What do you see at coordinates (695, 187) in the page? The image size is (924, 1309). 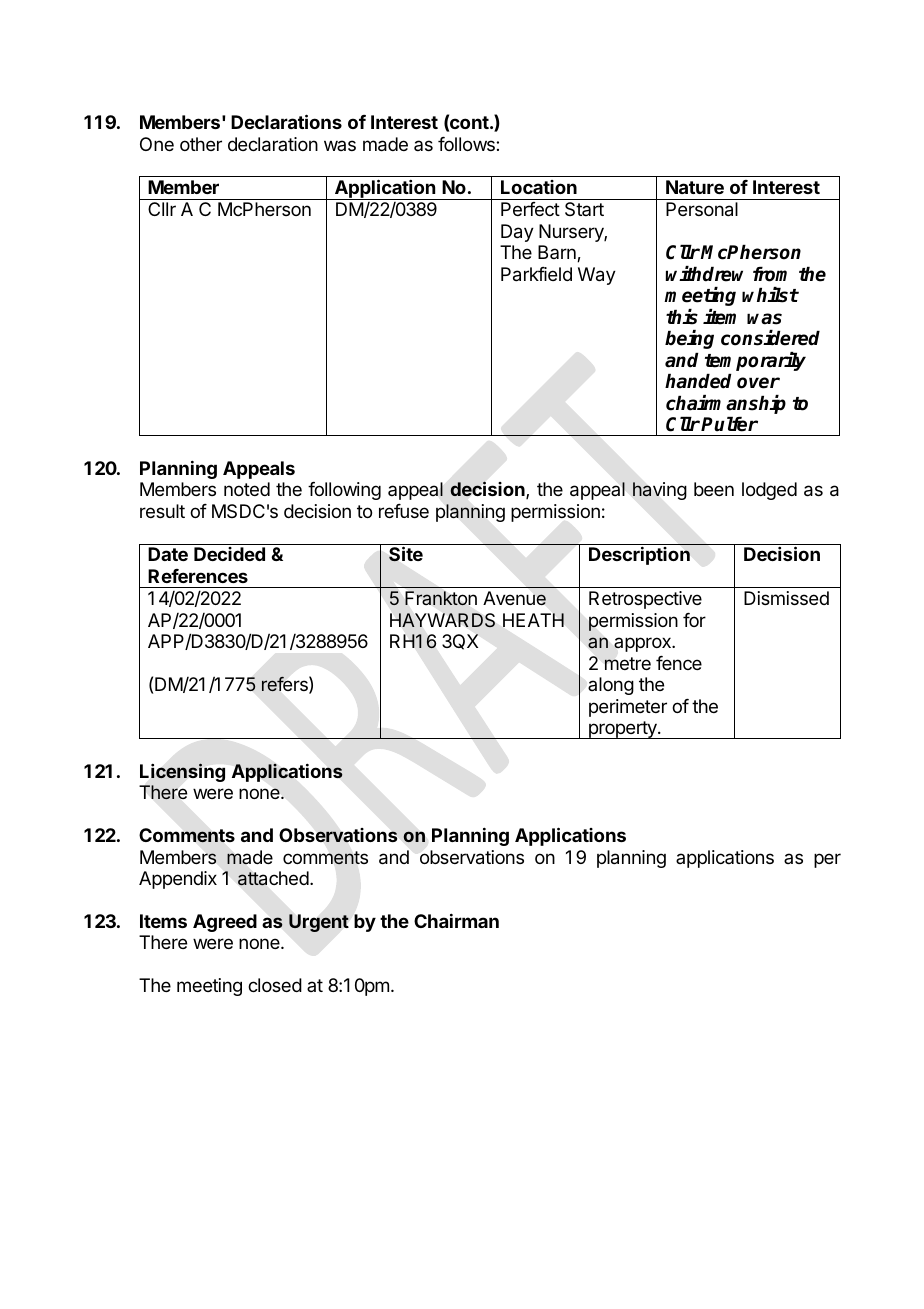 I see `Nature` at bounding box center [695, 187].
